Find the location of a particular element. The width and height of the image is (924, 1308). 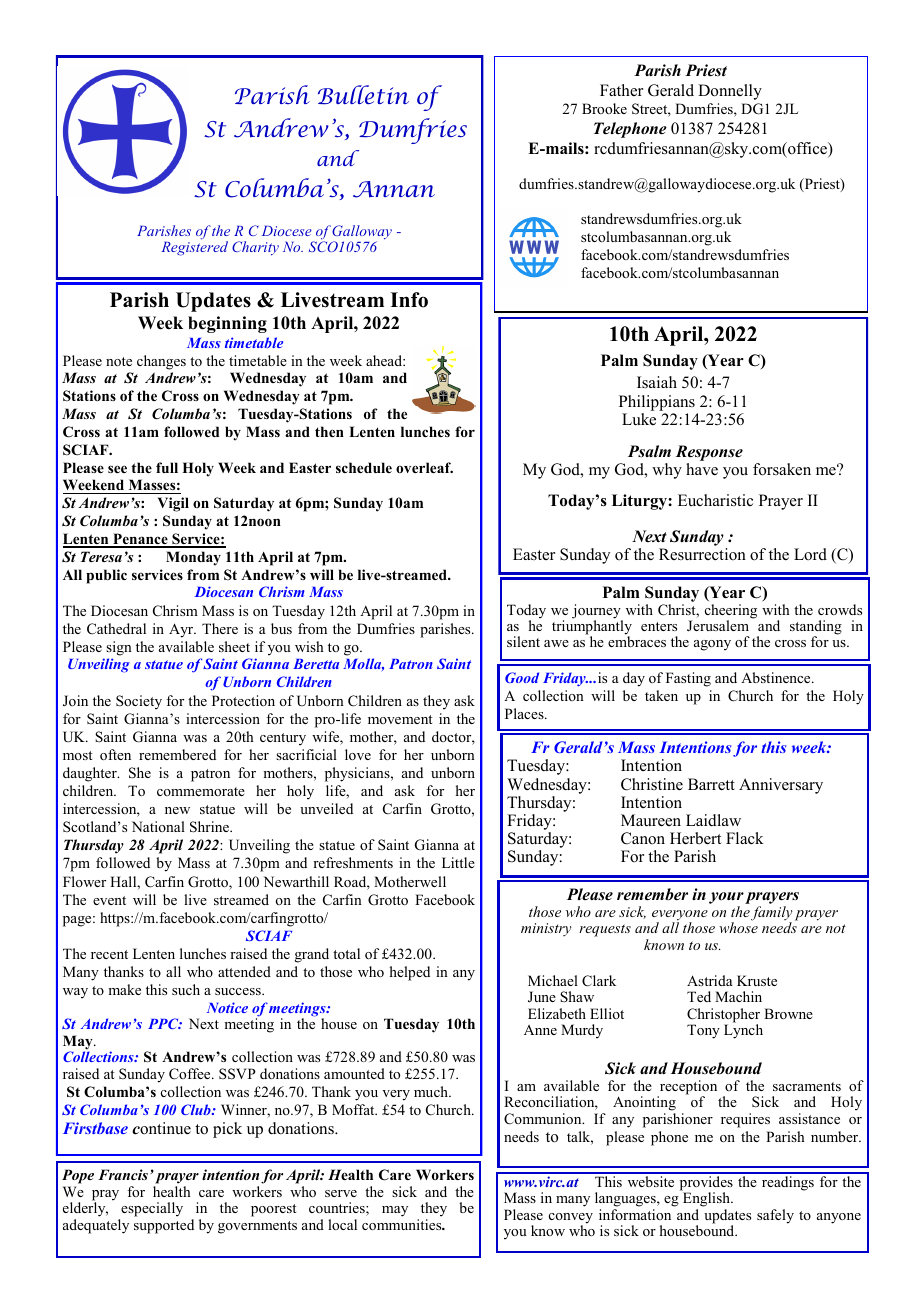

Bulletin is located at coordinates (363, 95).
